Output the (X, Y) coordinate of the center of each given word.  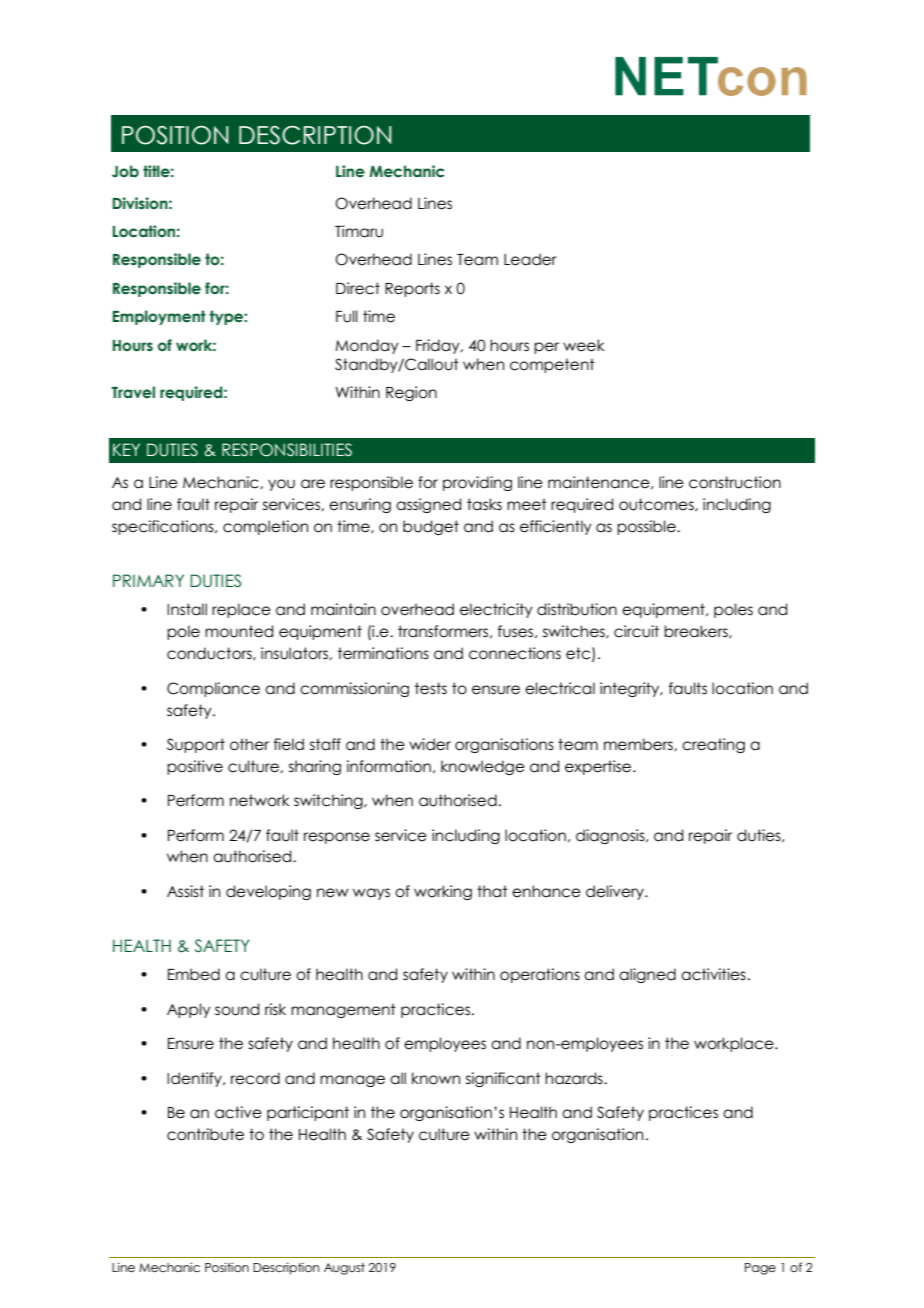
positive (195, 767)
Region (411, 393)
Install (187, 609)
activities (713, 974)
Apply (189, 1010)
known (436, 1078)
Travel (133, 392)
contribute (205, 1134)
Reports (412, 289)
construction (735, 482)
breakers (697, 632)
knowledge (483, 767)
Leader (530, 259)
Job (125, 171)
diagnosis (611, 836)
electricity (496, 610)
